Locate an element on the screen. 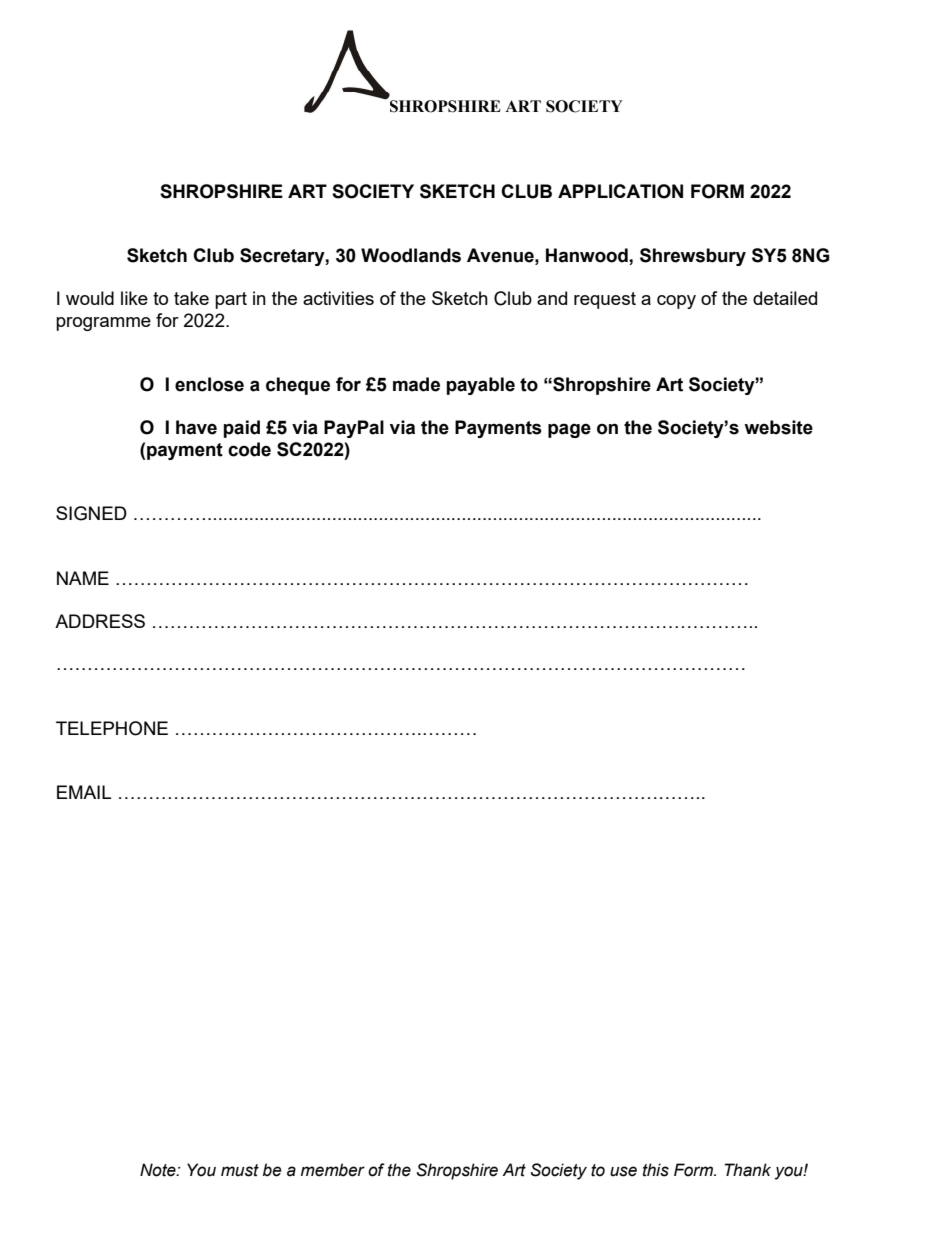  take is located at coordinates (191, 298).
